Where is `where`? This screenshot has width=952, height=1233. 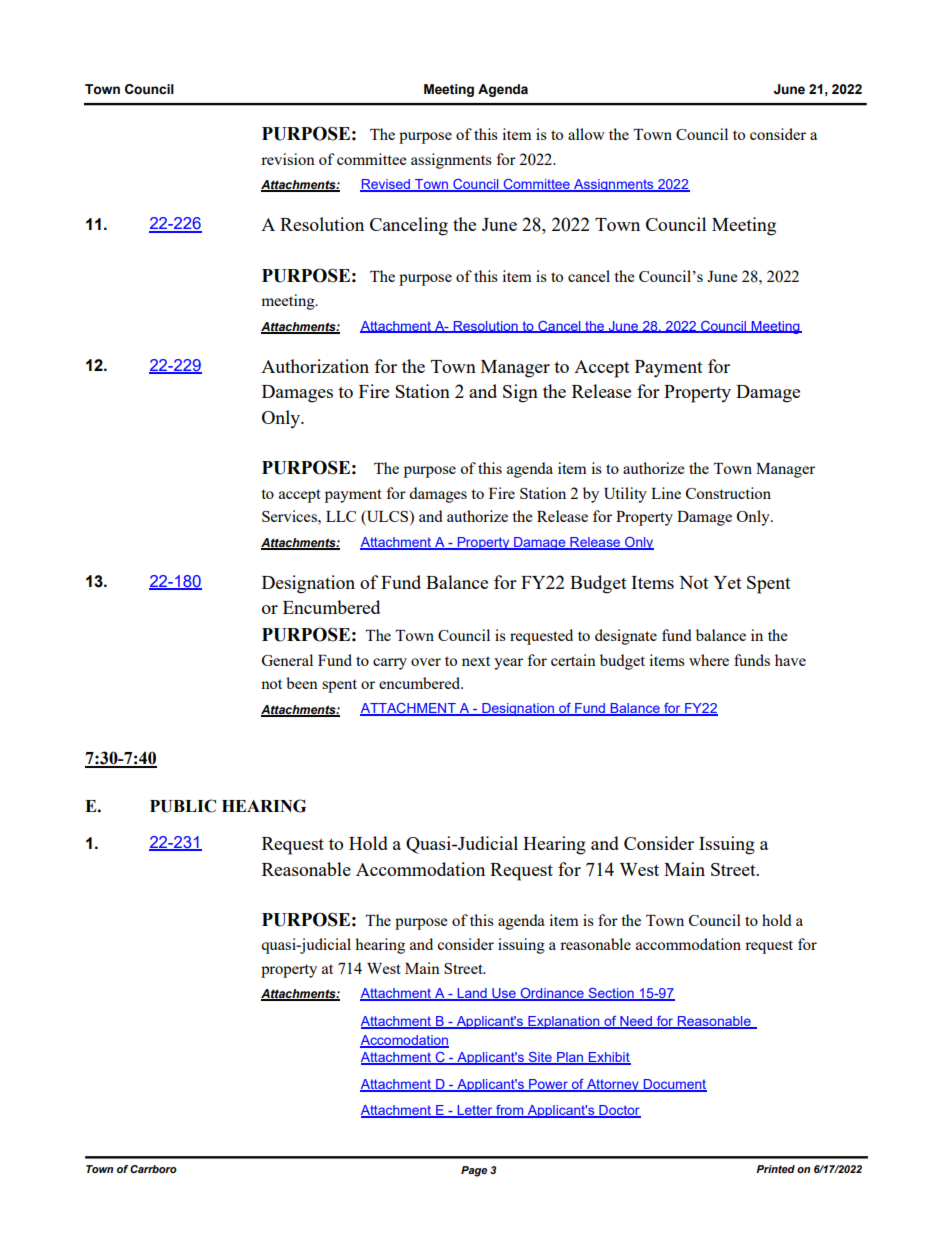
where is located at coordinates (709, 660).
